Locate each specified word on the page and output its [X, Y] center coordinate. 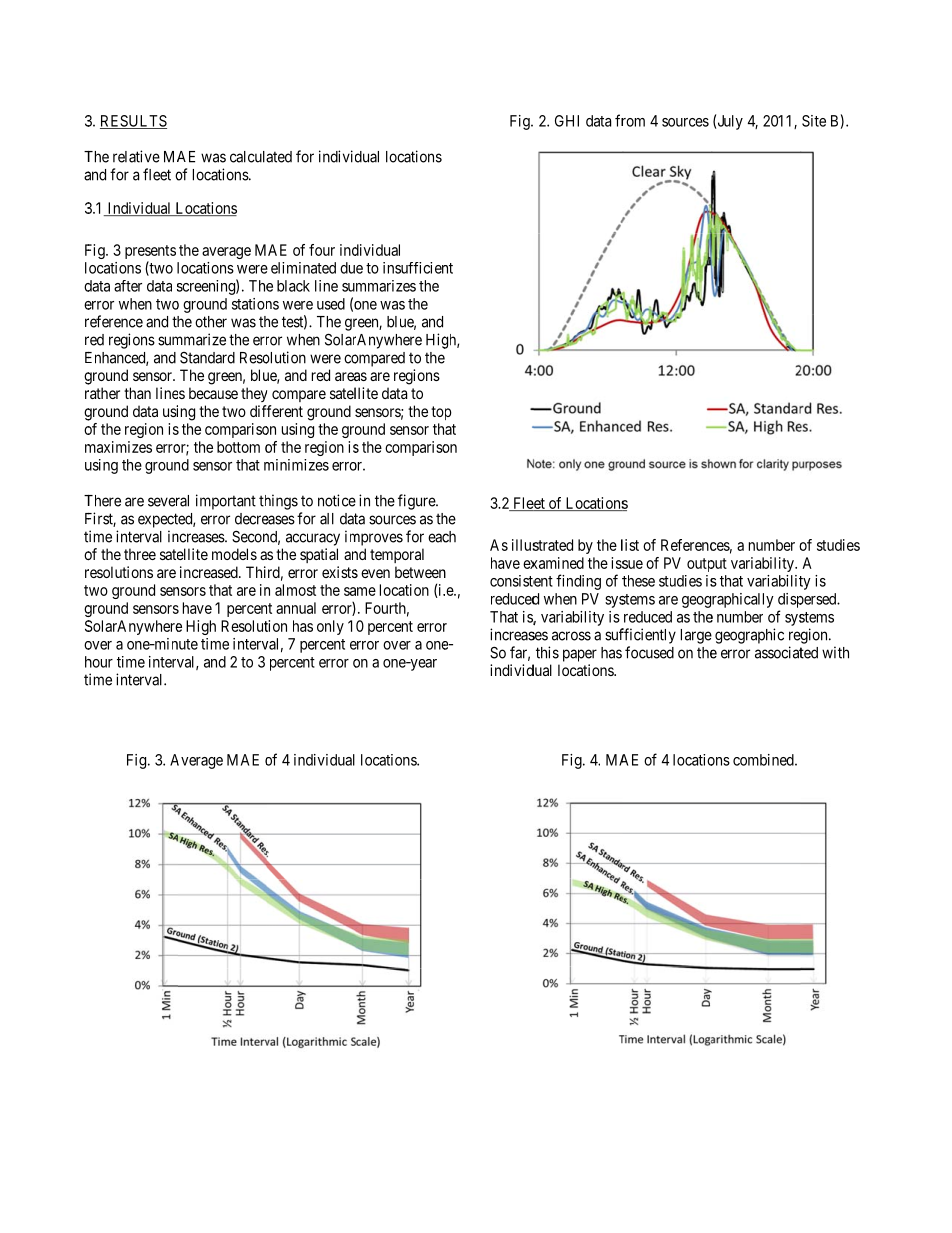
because [213, 393]
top [441, 413]
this [547, 652]
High [201, 627]
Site [814, 121]
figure [417, 502]
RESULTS [133, 122]
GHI [567, 121]
